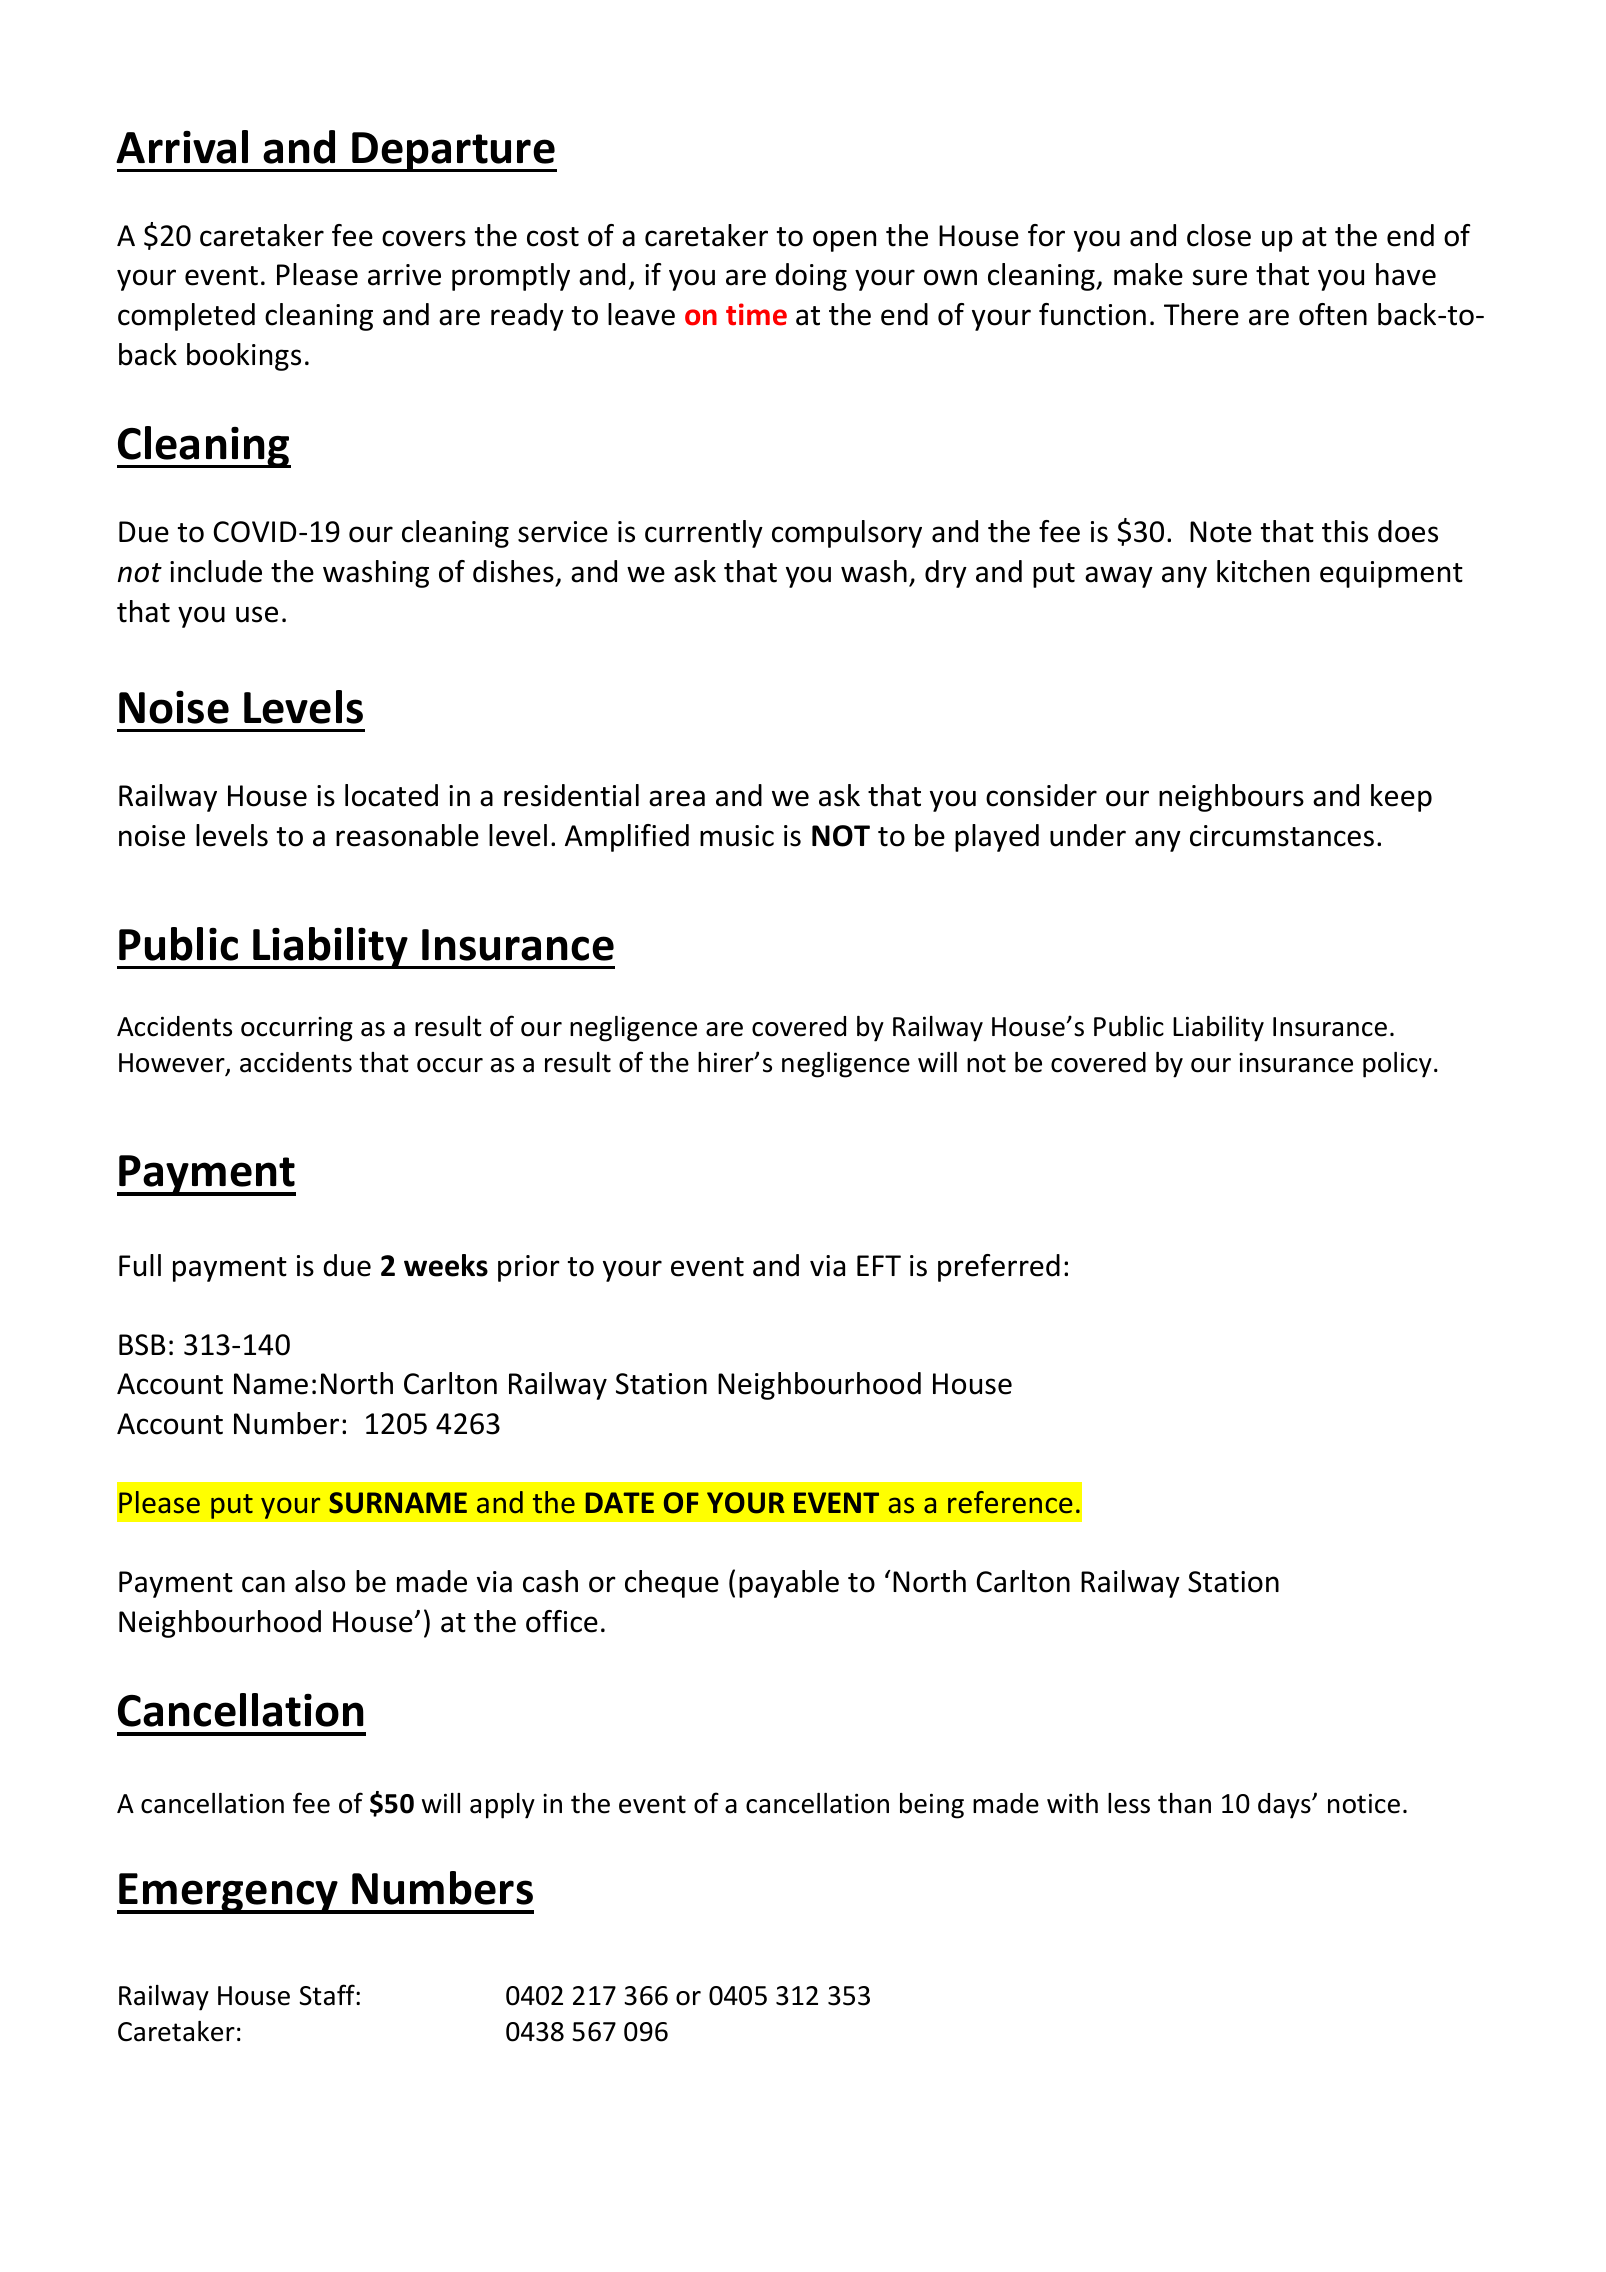 The height and width of the screenshot is (2272, 1606). I want to click on Staff, so click(328, 1995).
